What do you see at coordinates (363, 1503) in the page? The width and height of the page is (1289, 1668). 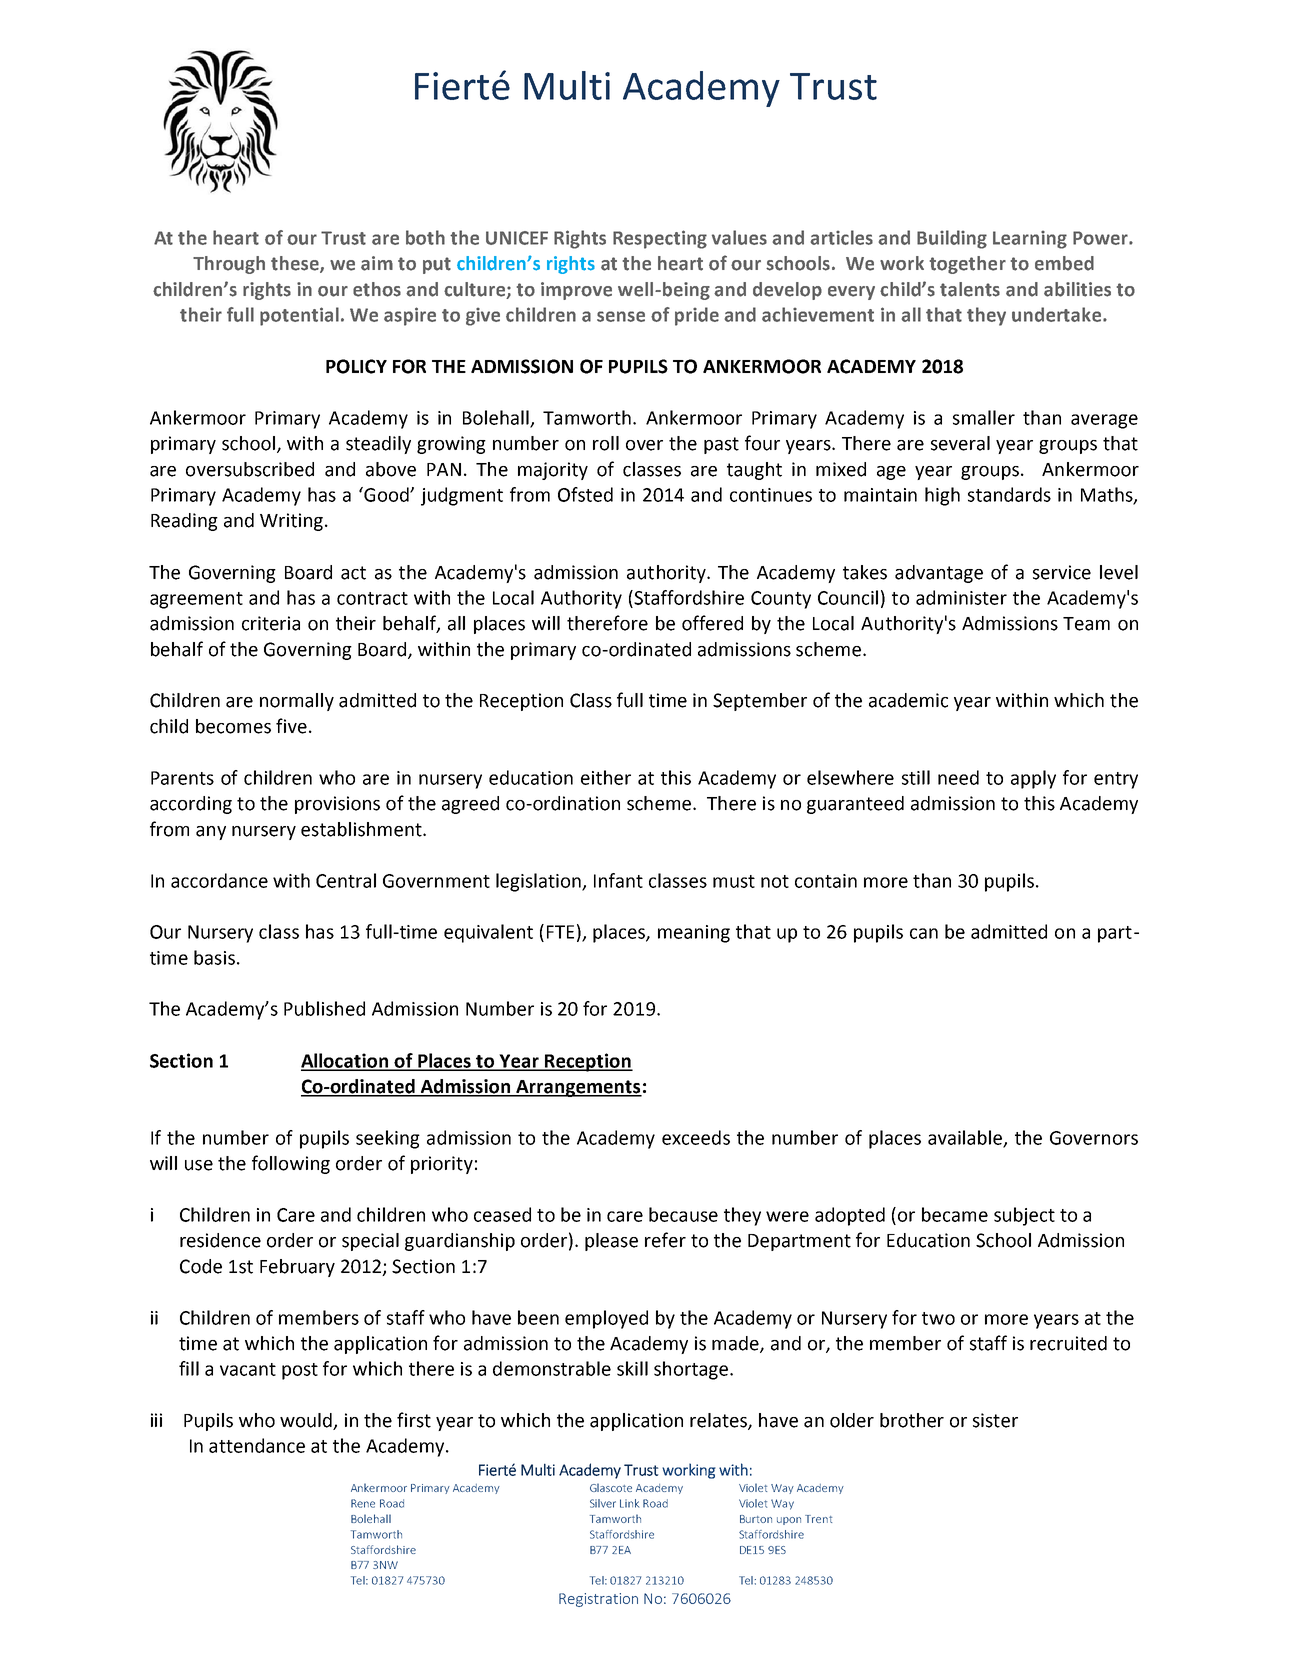 I see `Rene` at bounding box center [363, 1503].
